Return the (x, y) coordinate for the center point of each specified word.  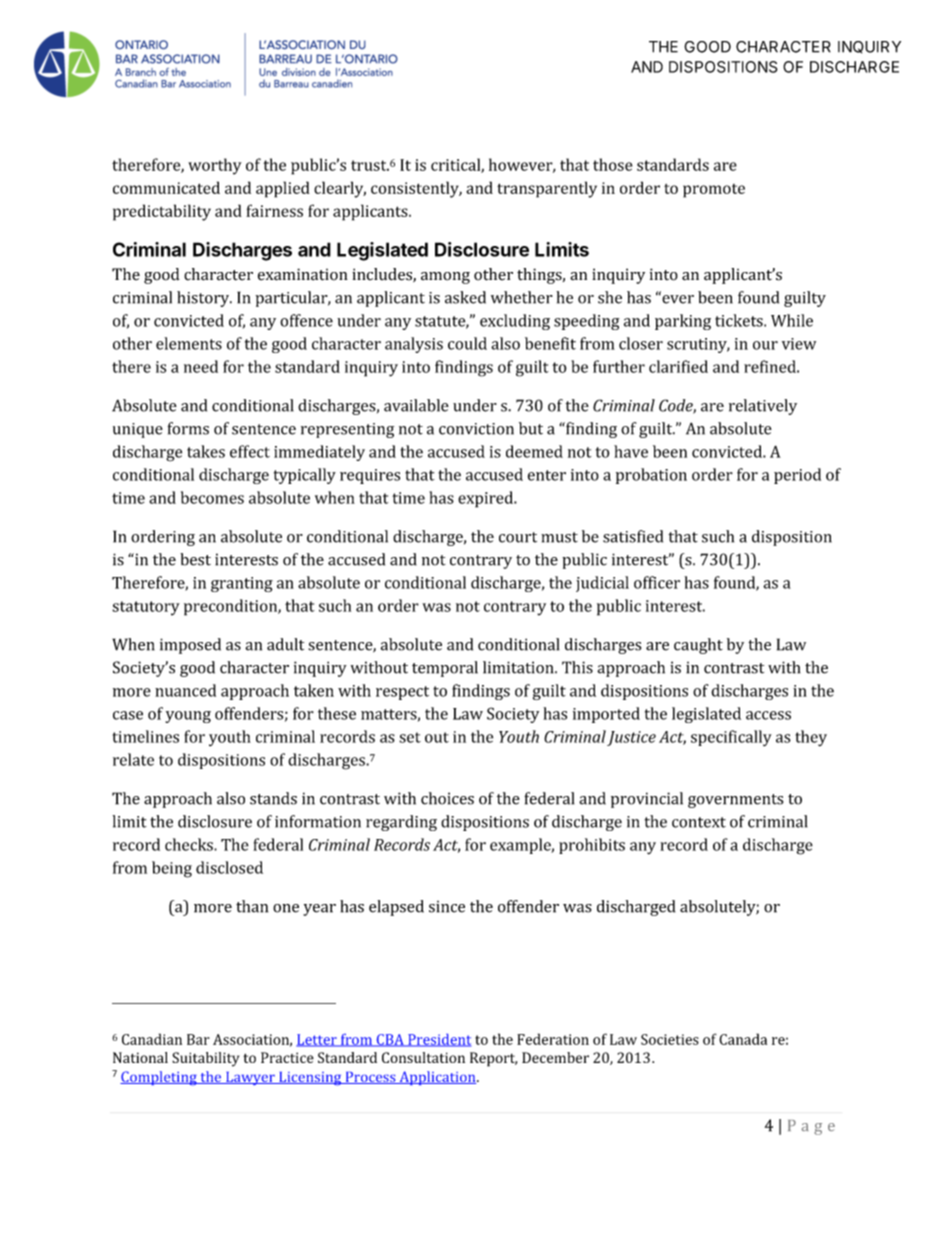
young (188, 717)
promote (714, 191)
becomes (212, 497)
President (438, 1040)
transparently (547, 189)
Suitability (205, 1059)
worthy (215, 166)
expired (486, 499)
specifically (731, 738)
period (797, 476)
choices (447, 798)
